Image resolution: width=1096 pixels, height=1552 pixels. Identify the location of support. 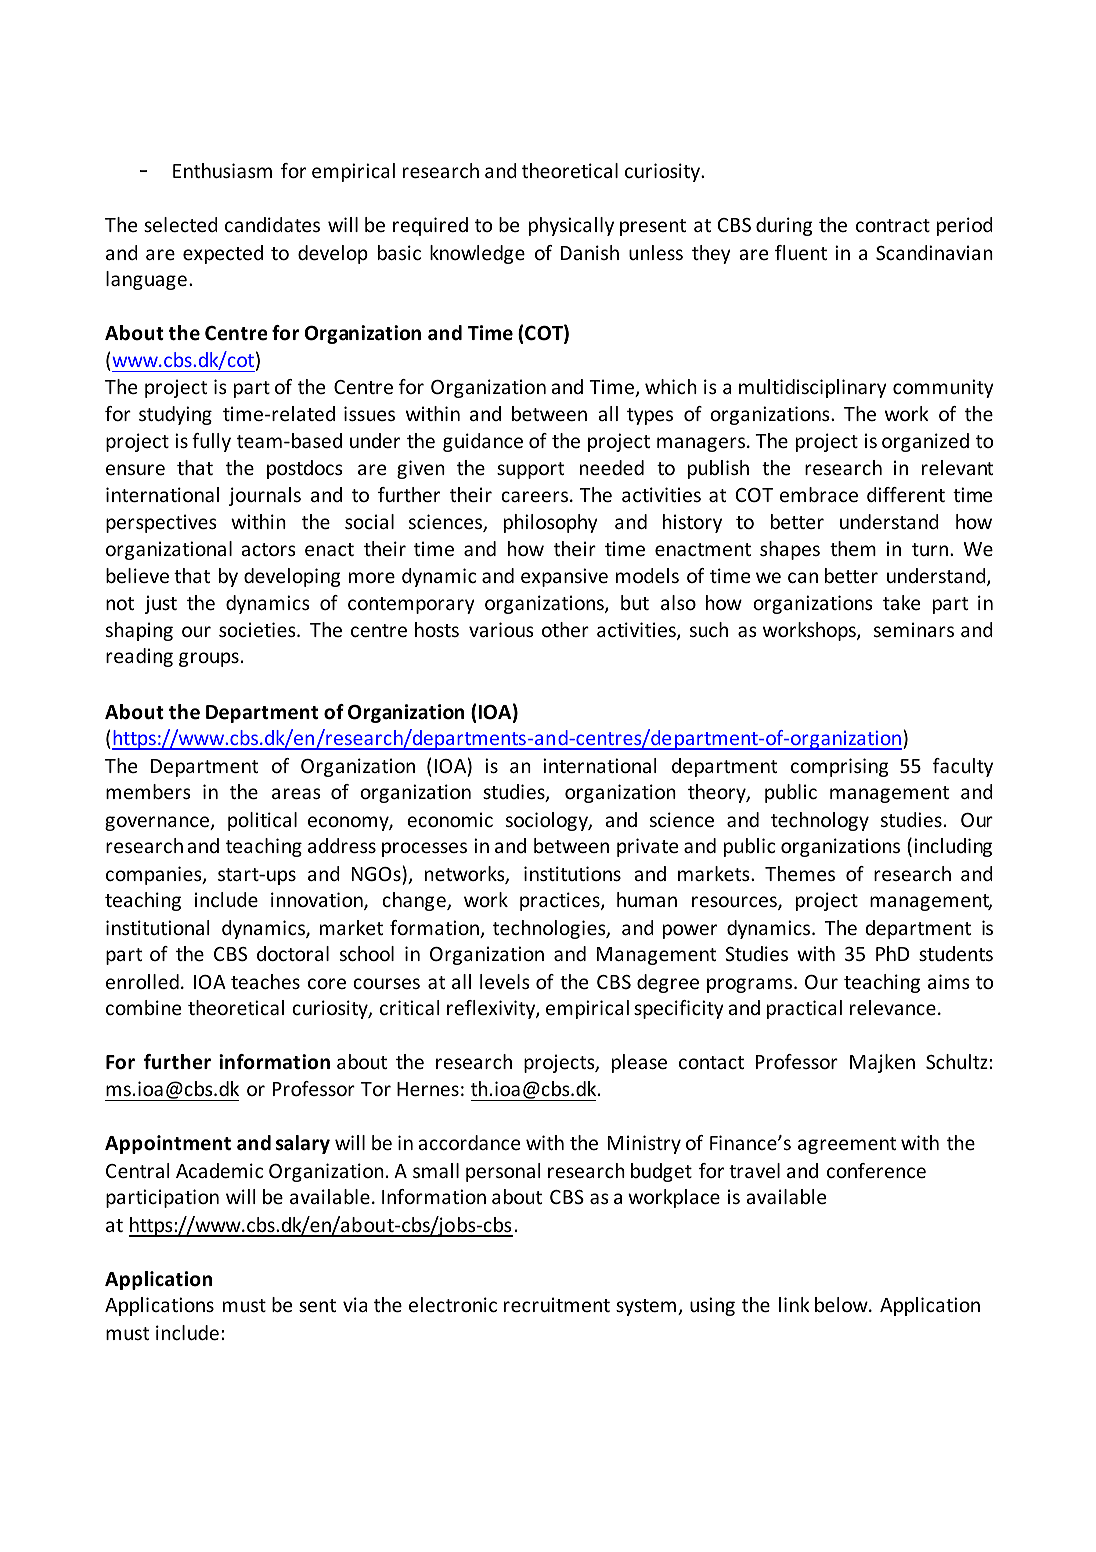
(530, 470).
